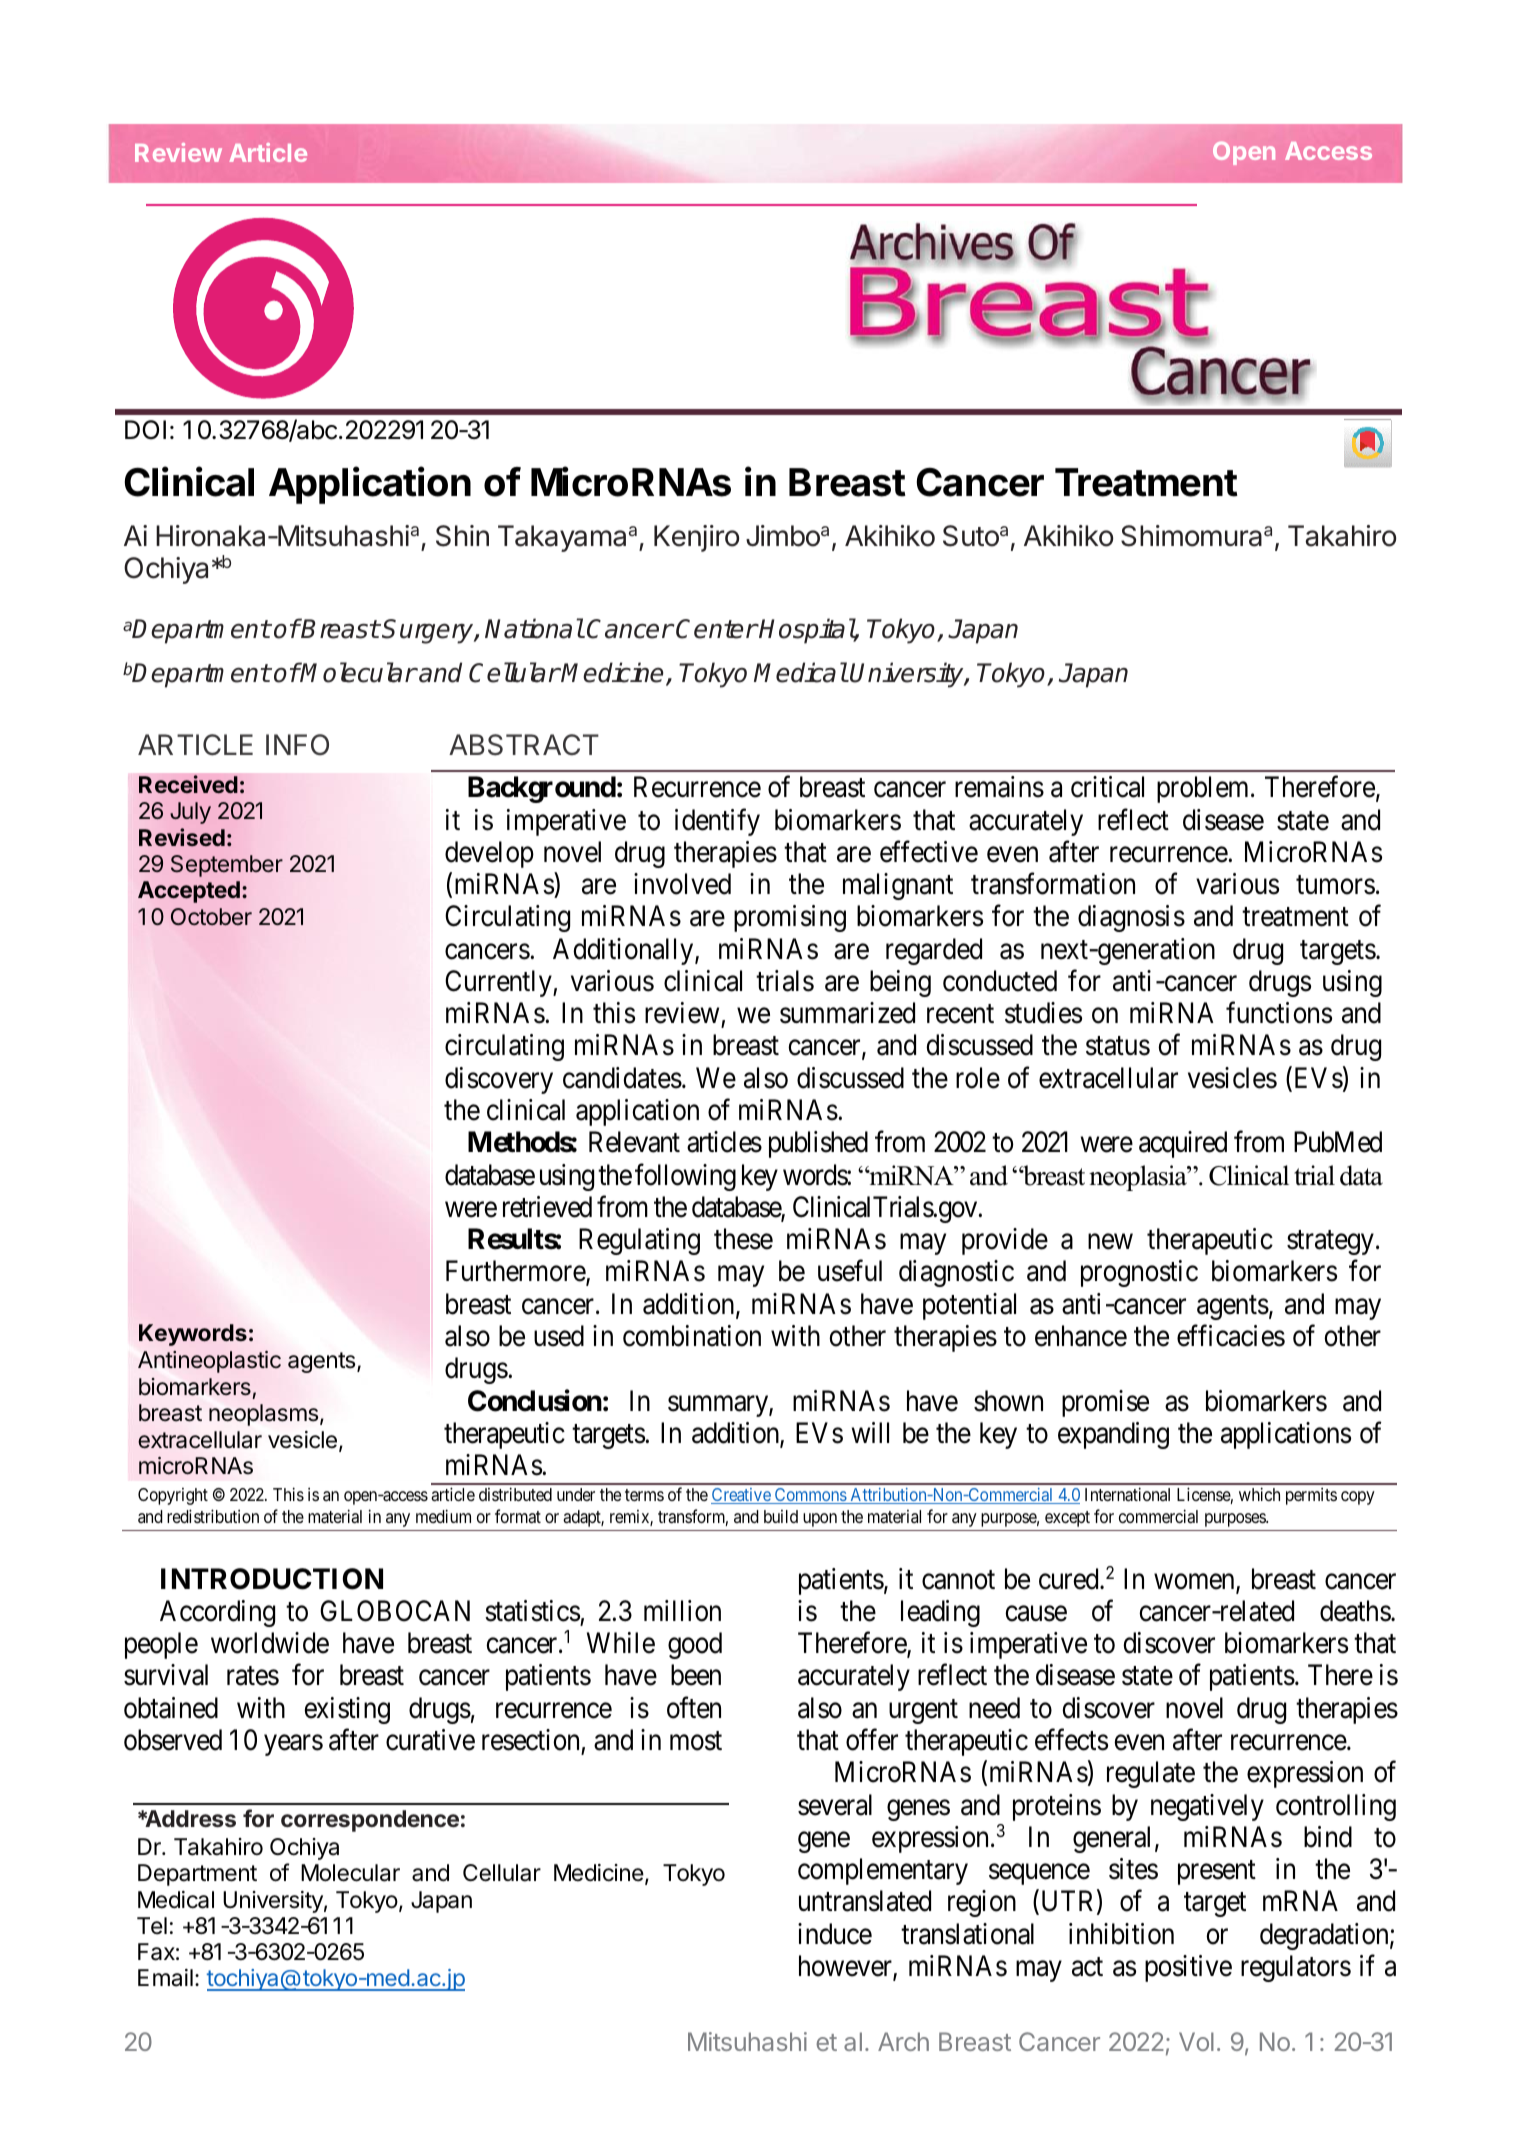 The width and height of the page is (1519, 2149). What do you see at coordinates (1139, 1273) in the page?
I see `prognostic` at bounding box center [1139, 1273].
